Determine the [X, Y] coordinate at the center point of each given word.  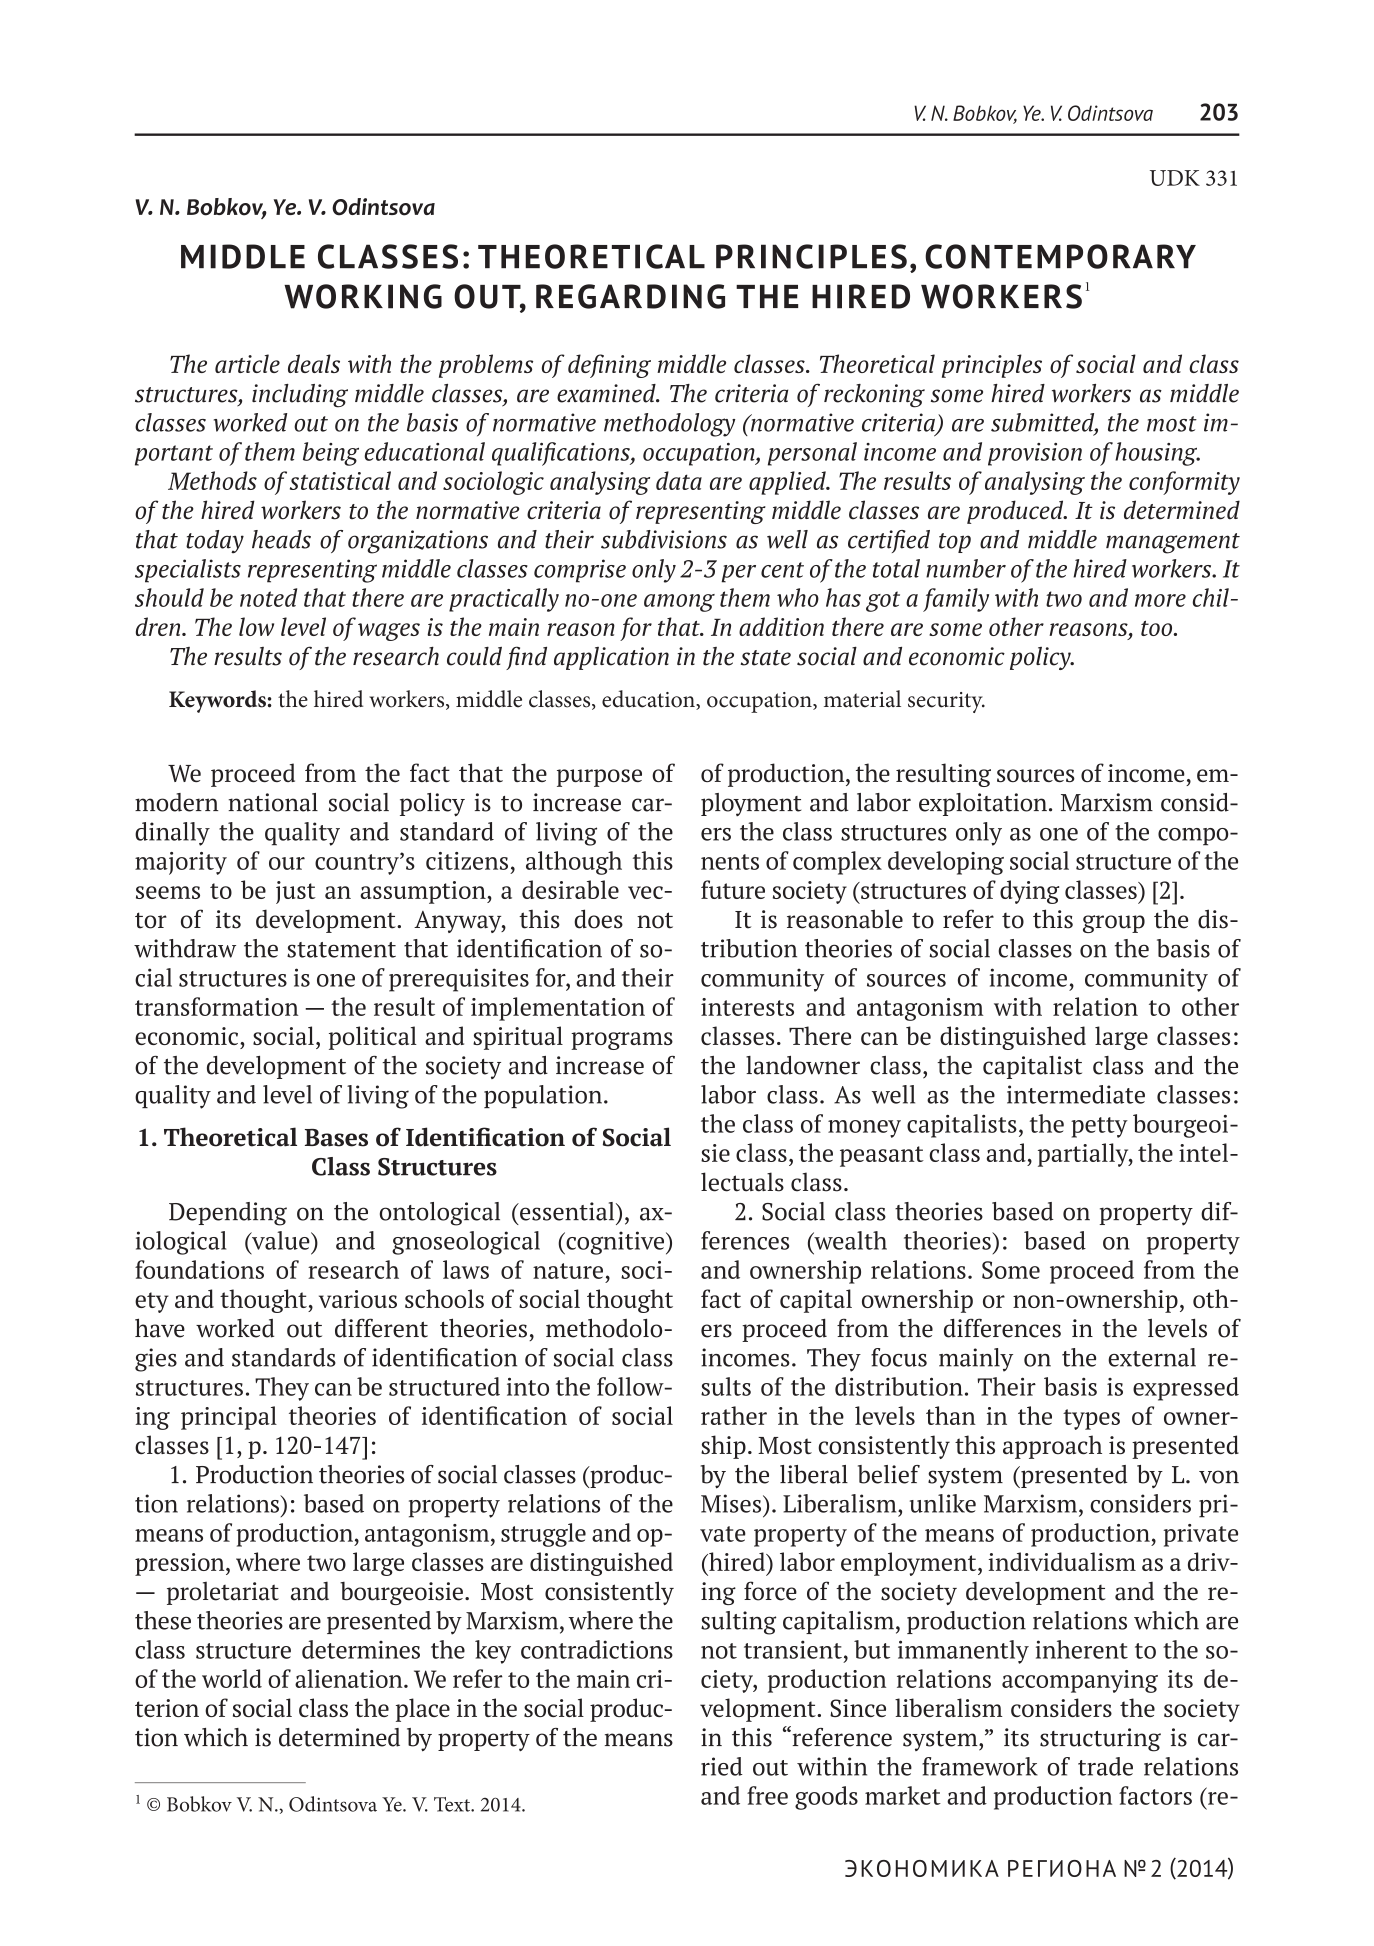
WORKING [363, 296]
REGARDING [630, 296]
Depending [228, 1214]
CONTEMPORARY [1060, 256]
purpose [599, 778]
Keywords [217, 701]
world [232, 1678]
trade [1105, 1766]
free [767, 1795]
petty [1099, 1127]
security [946, 702]
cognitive [615, 1243]
